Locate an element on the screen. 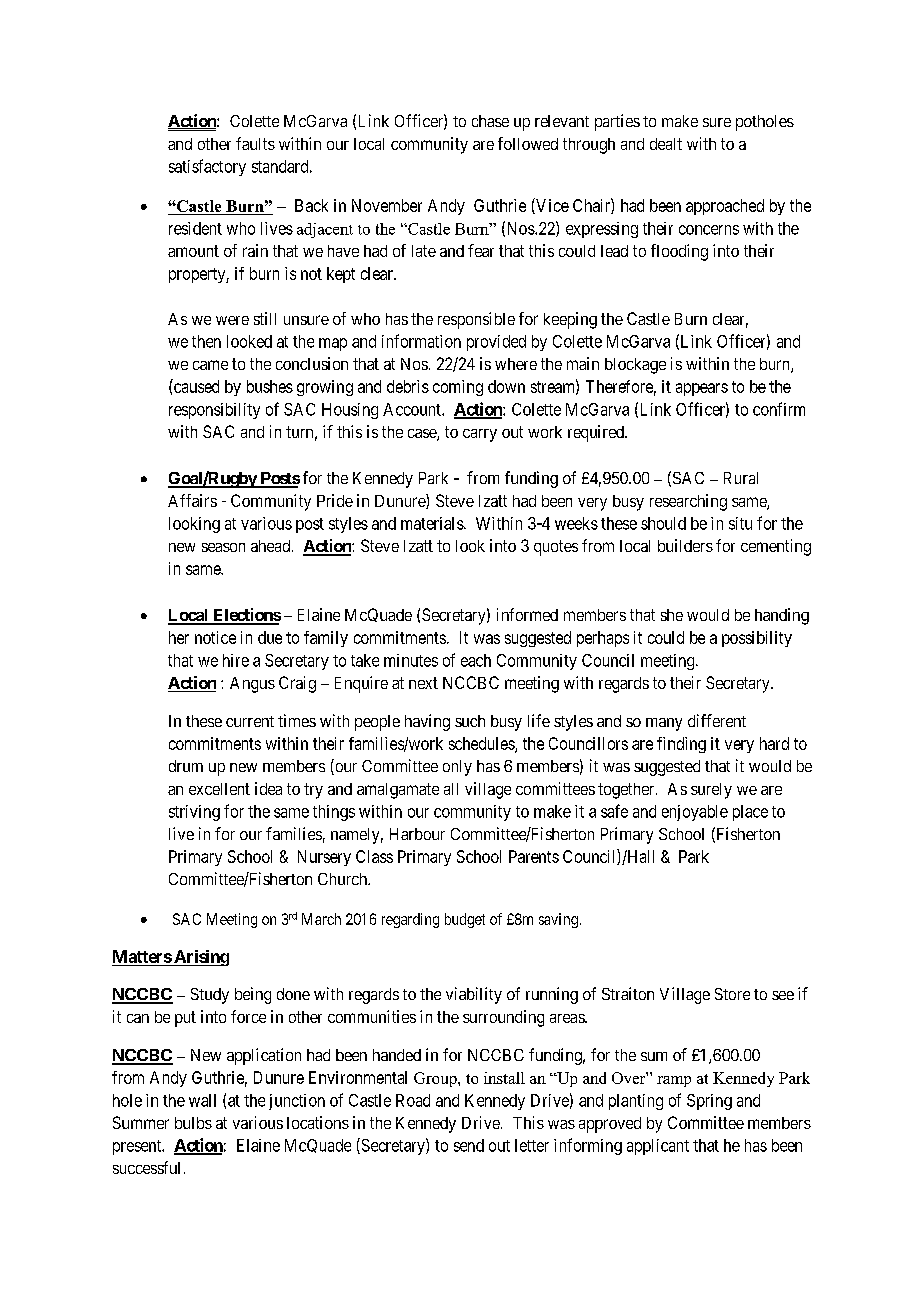  possibility is located at coordinates (757, 639).
